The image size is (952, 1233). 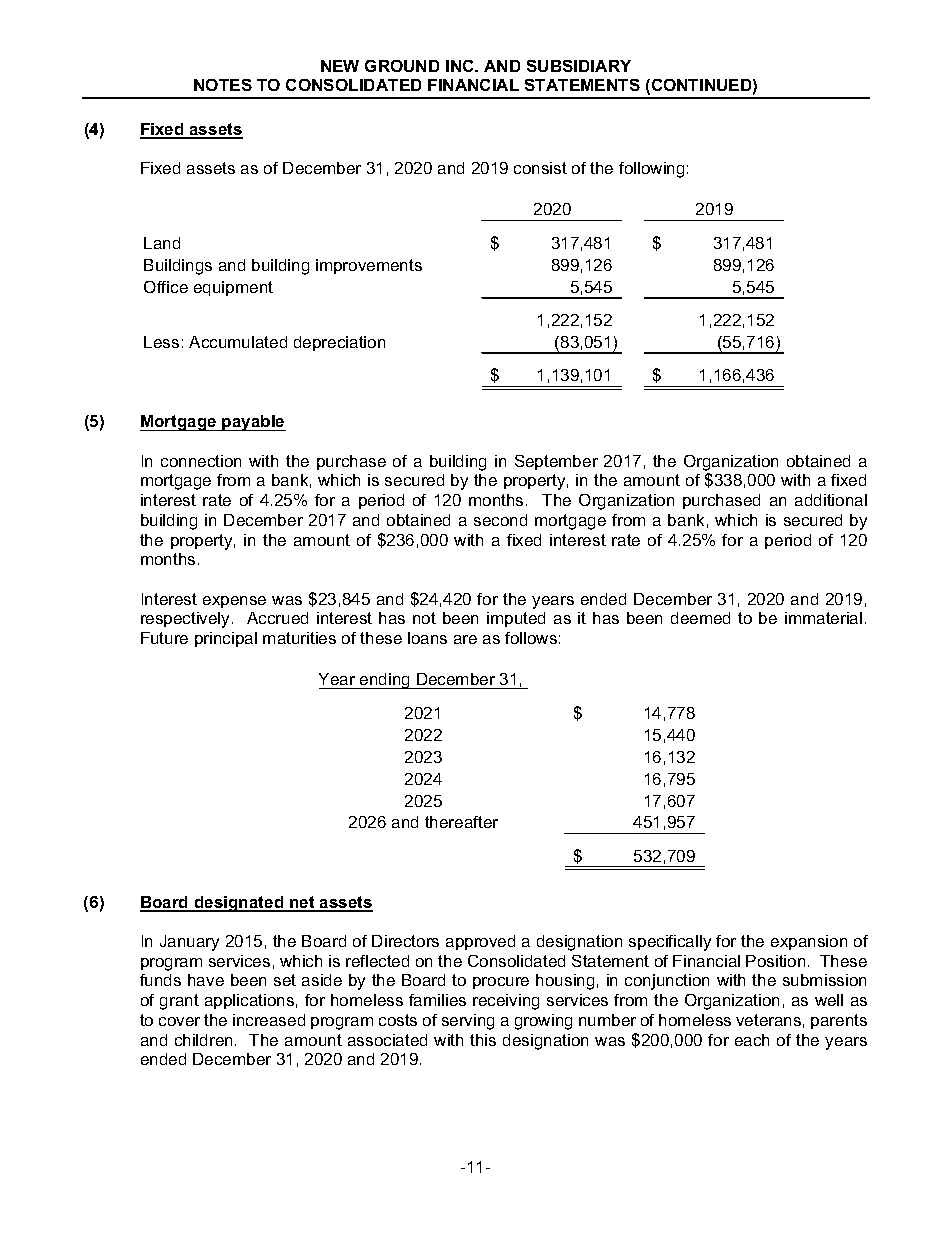 I want to click on NOTES, so click(x=223, y=85).
